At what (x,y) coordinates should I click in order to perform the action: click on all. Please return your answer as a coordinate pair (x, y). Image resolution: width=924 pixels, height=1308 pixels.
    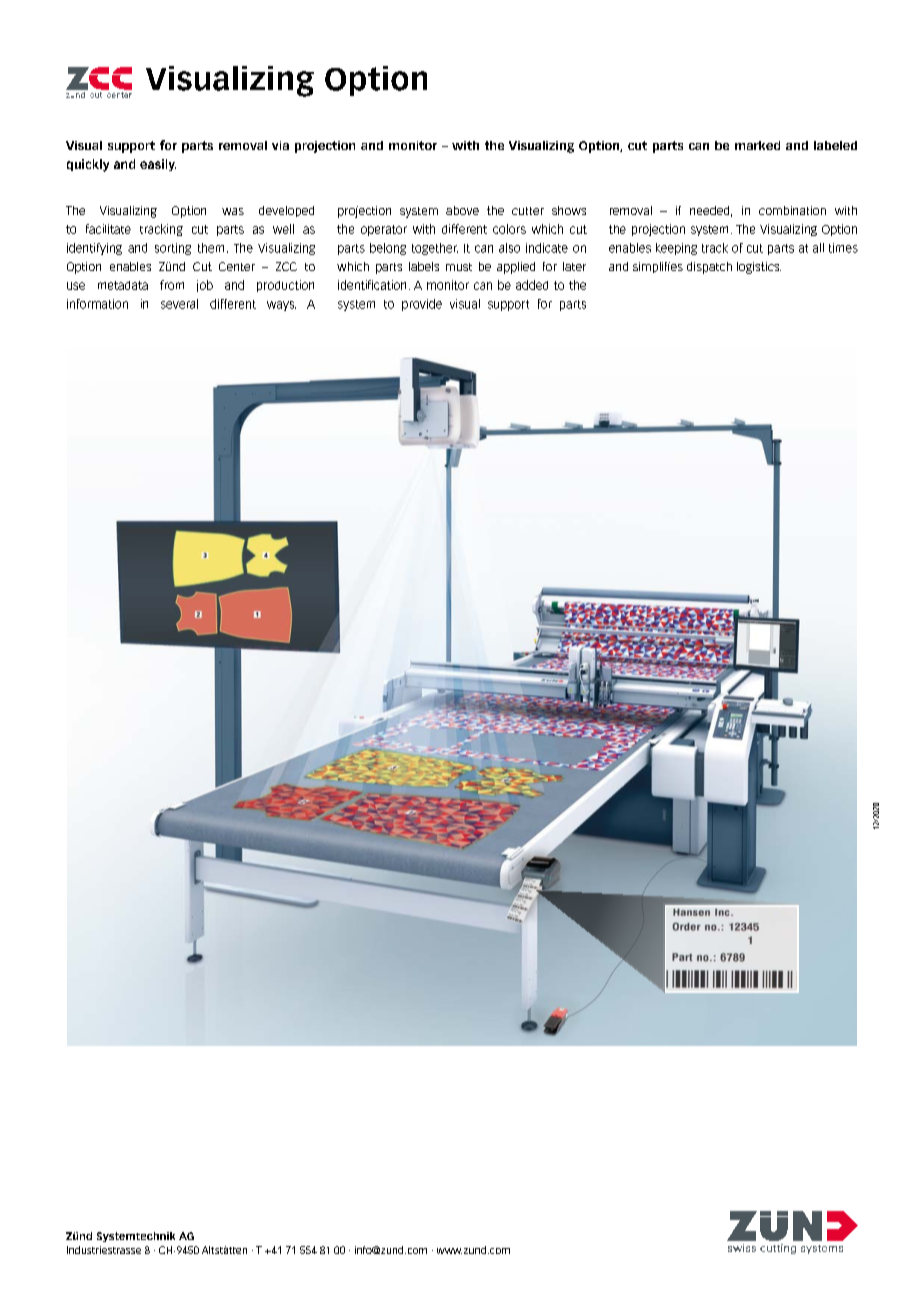
    Looking at the image, I should click on (818, 248).
